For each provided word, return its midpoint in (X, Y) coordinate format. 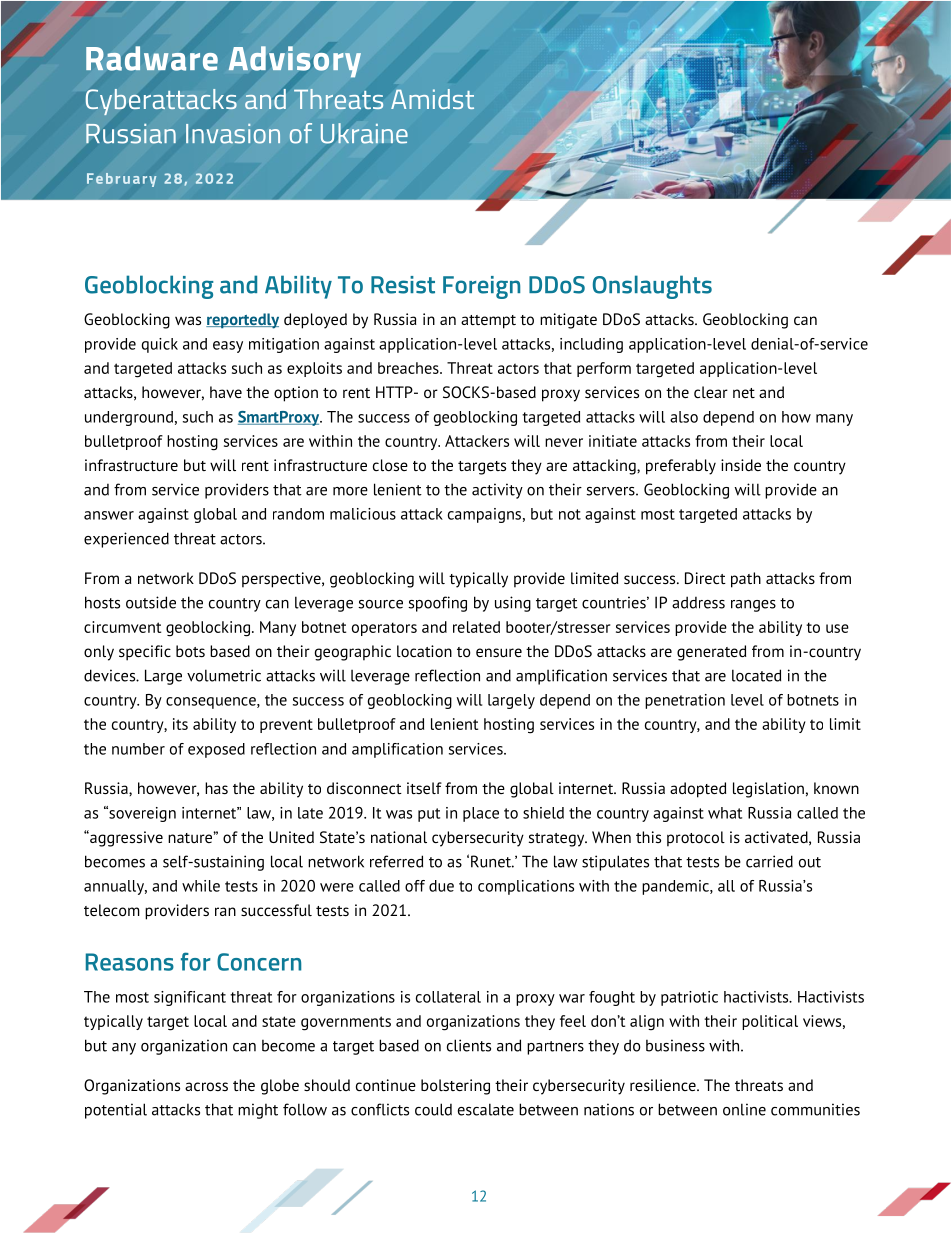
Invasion (233, 133)
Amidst (432, 99)
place (481, 814)
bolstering (455, 1087)
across (206, 1086)
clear (711, 392)
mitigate (568, 321)
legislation (768, 790)
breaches (409, 368)
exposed (216, 750)
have (226, 392)
